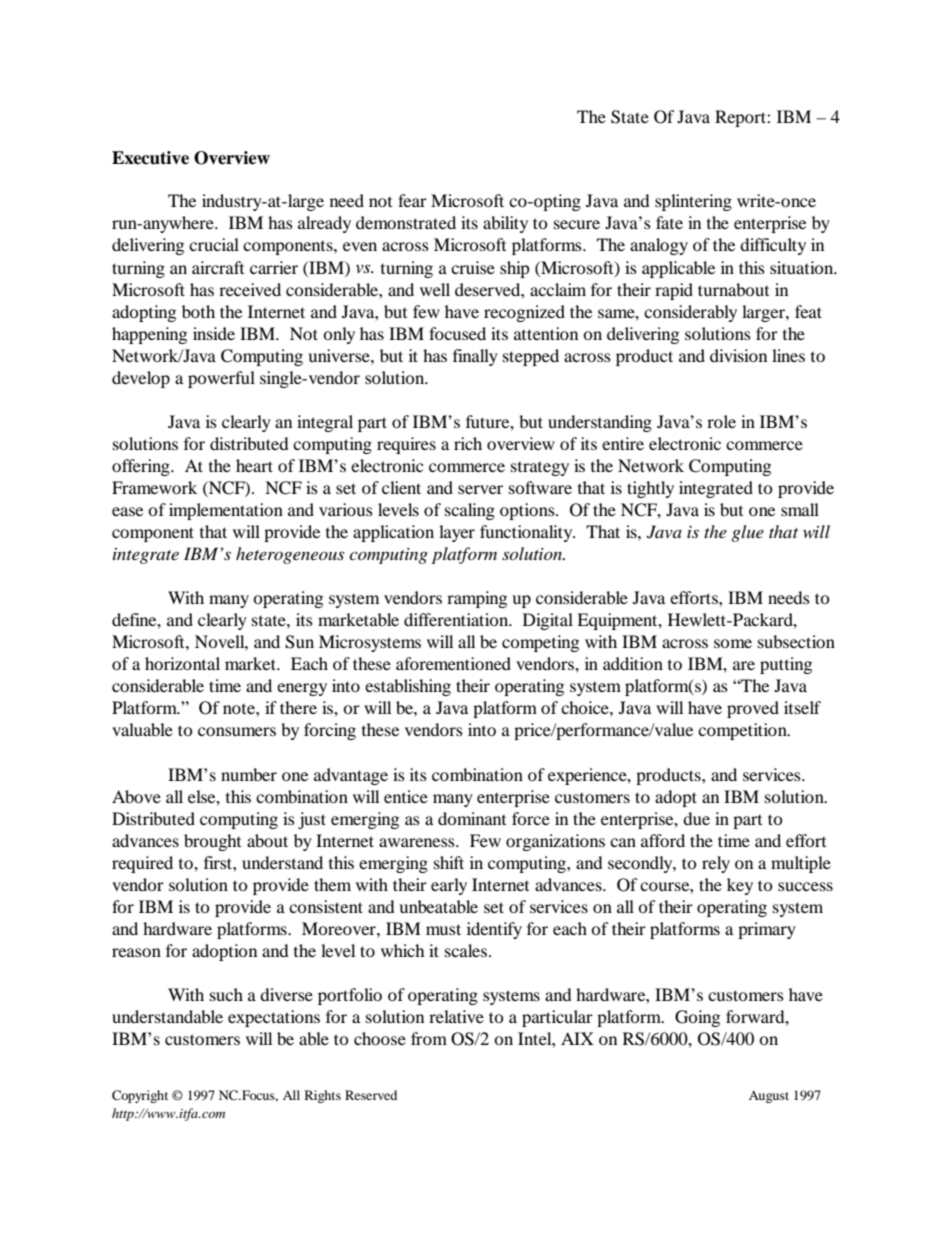 The width and height of the screenshot is (952, 1233). I want to click on from, so click(429, 1038).
